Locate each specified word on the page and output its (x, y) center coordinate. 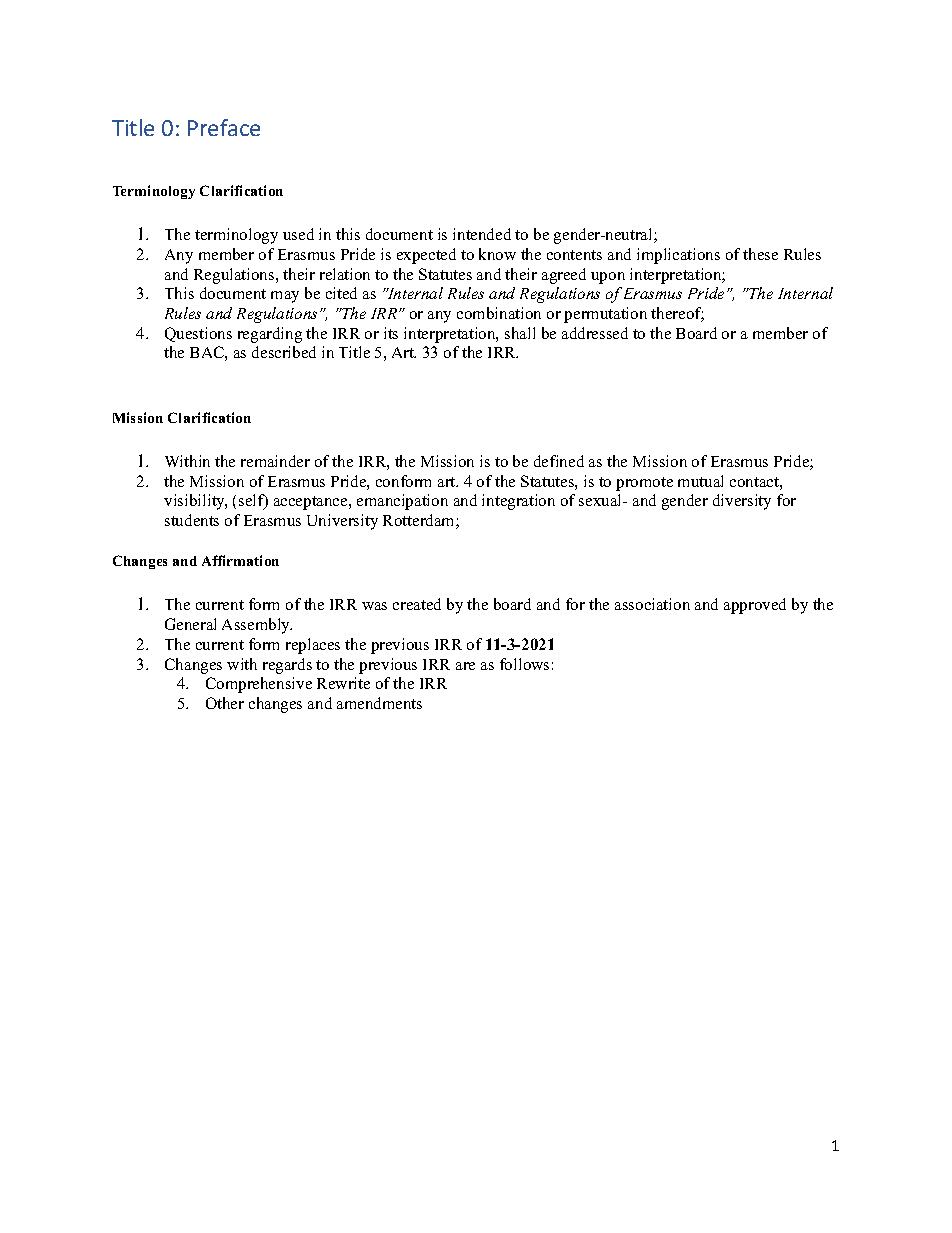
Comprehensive (259, 685)
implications (678, 256)
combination (499, 313)
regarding (270, 335)
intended (482, 234)
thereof (677, 314)
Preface (224, 127)
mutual (700, 481)
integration (518, 502)
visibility (195, 502)
